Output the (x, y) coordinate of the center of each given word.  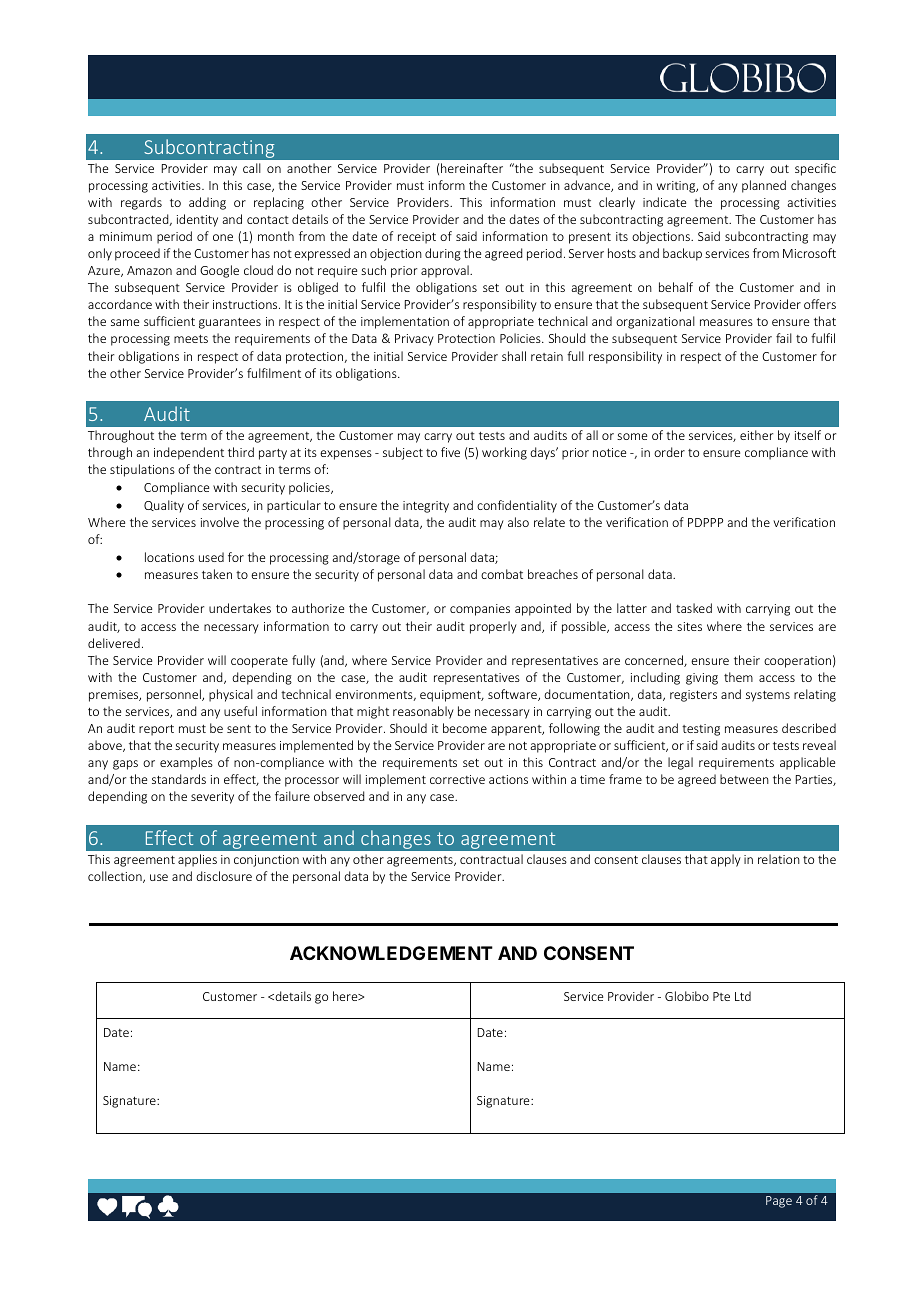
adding (207, 203)
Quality (164, 506)
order (669, 452)
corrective (457, 779)
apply (726, 860)
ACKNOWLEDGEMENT (391, 953)
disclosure (224, 876)
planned (764, 186)
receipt (417, 238)
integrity (426, 507)
